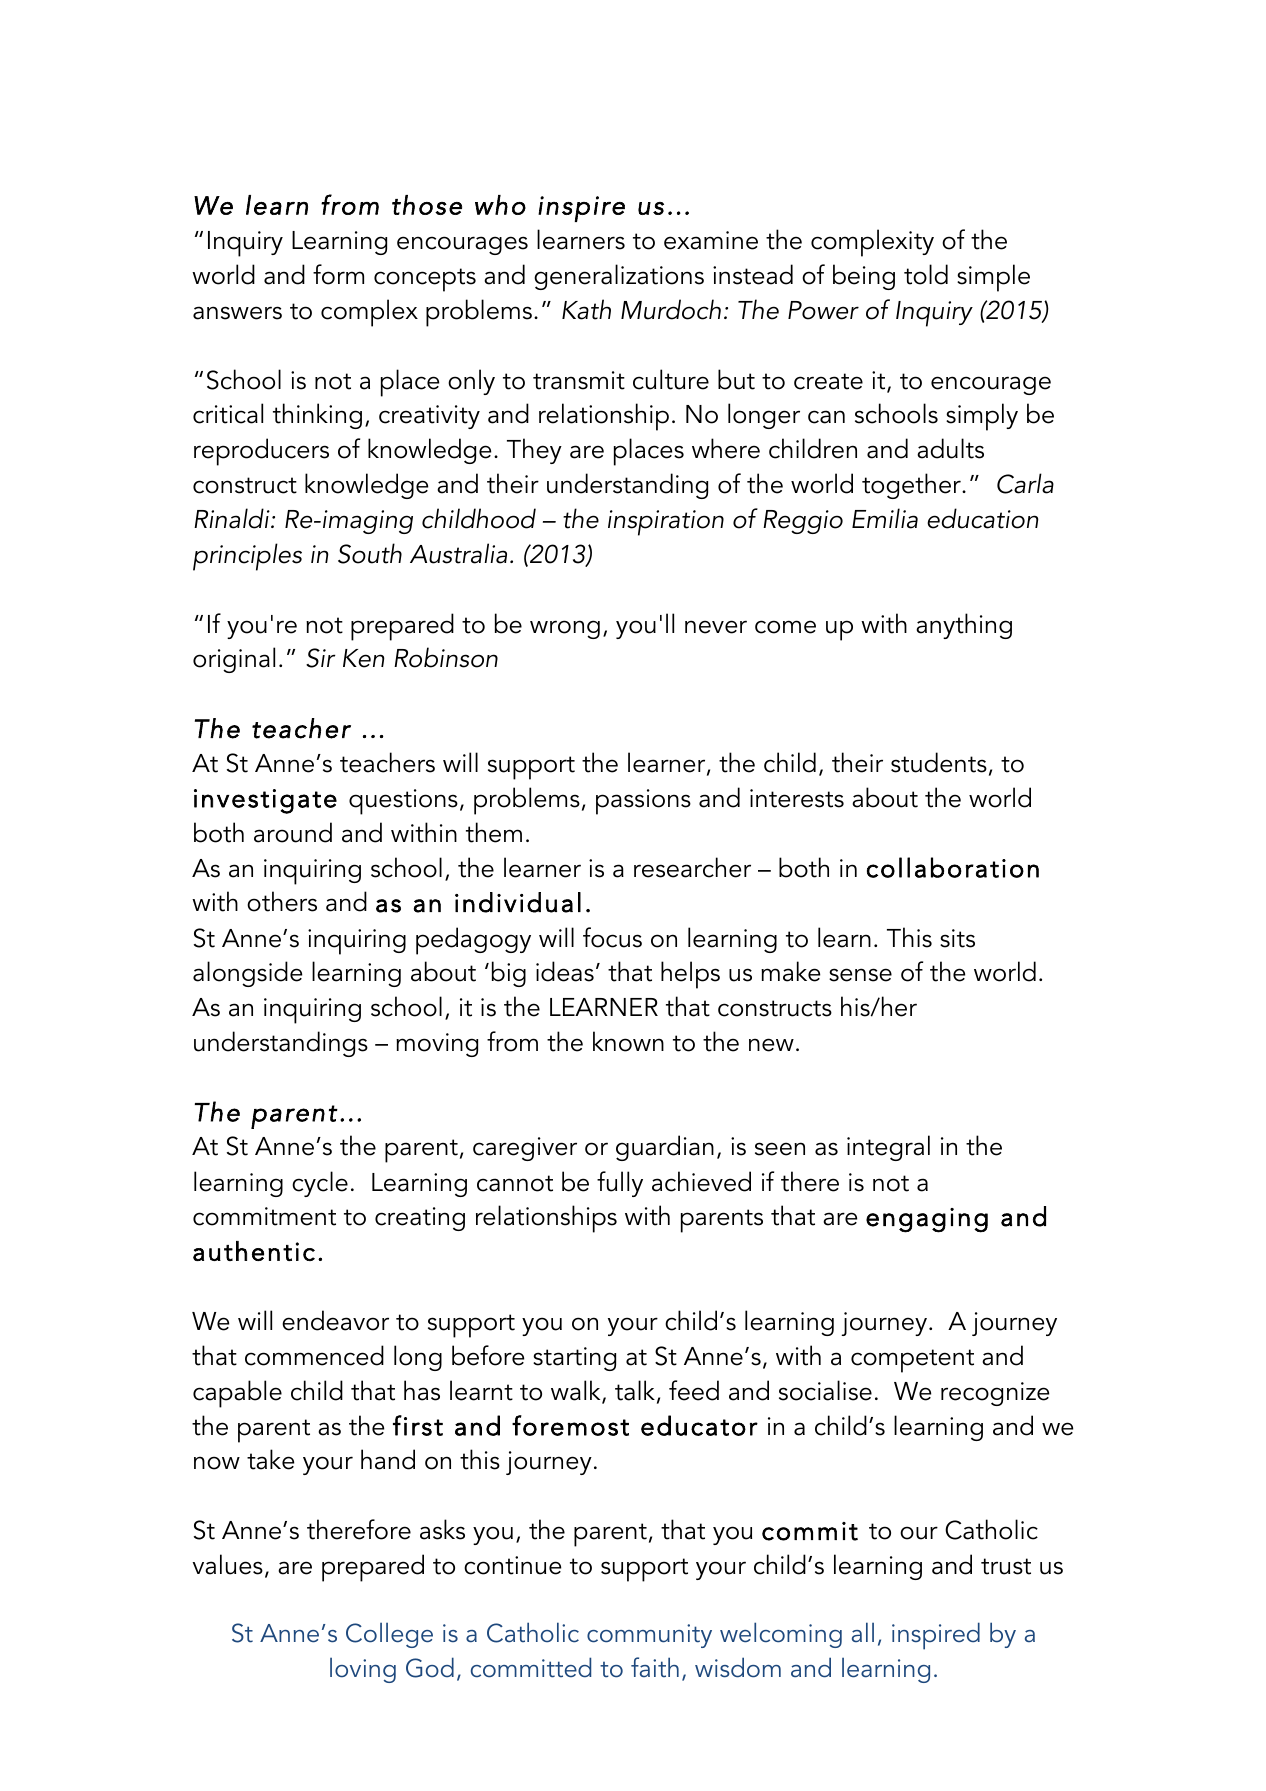 The width and height of the screenshot is (1266, 1791). I want to click on others, so click(282, 901).
